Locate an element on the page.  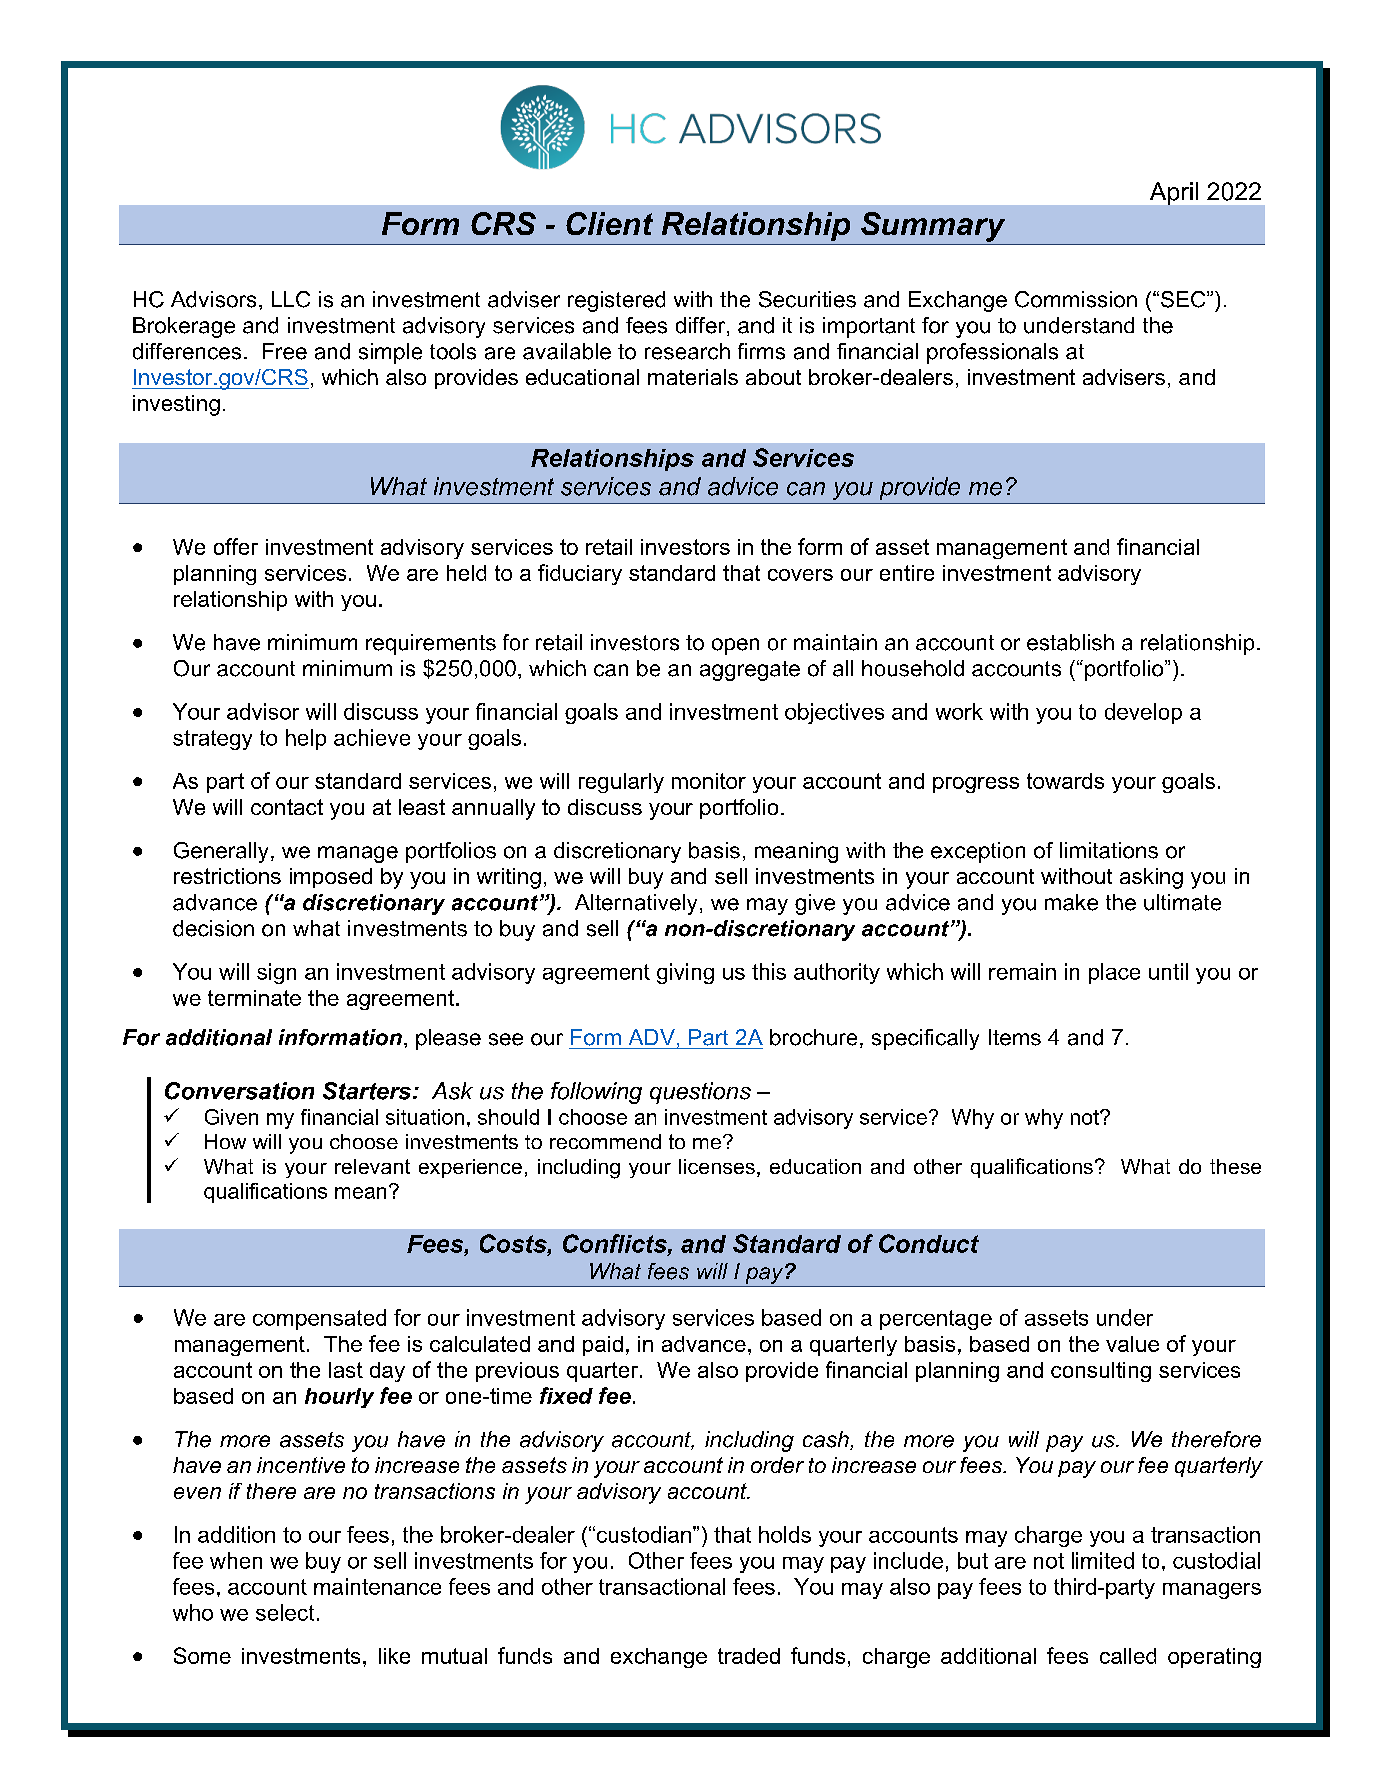
contact is located at coordinates (287, 807).
